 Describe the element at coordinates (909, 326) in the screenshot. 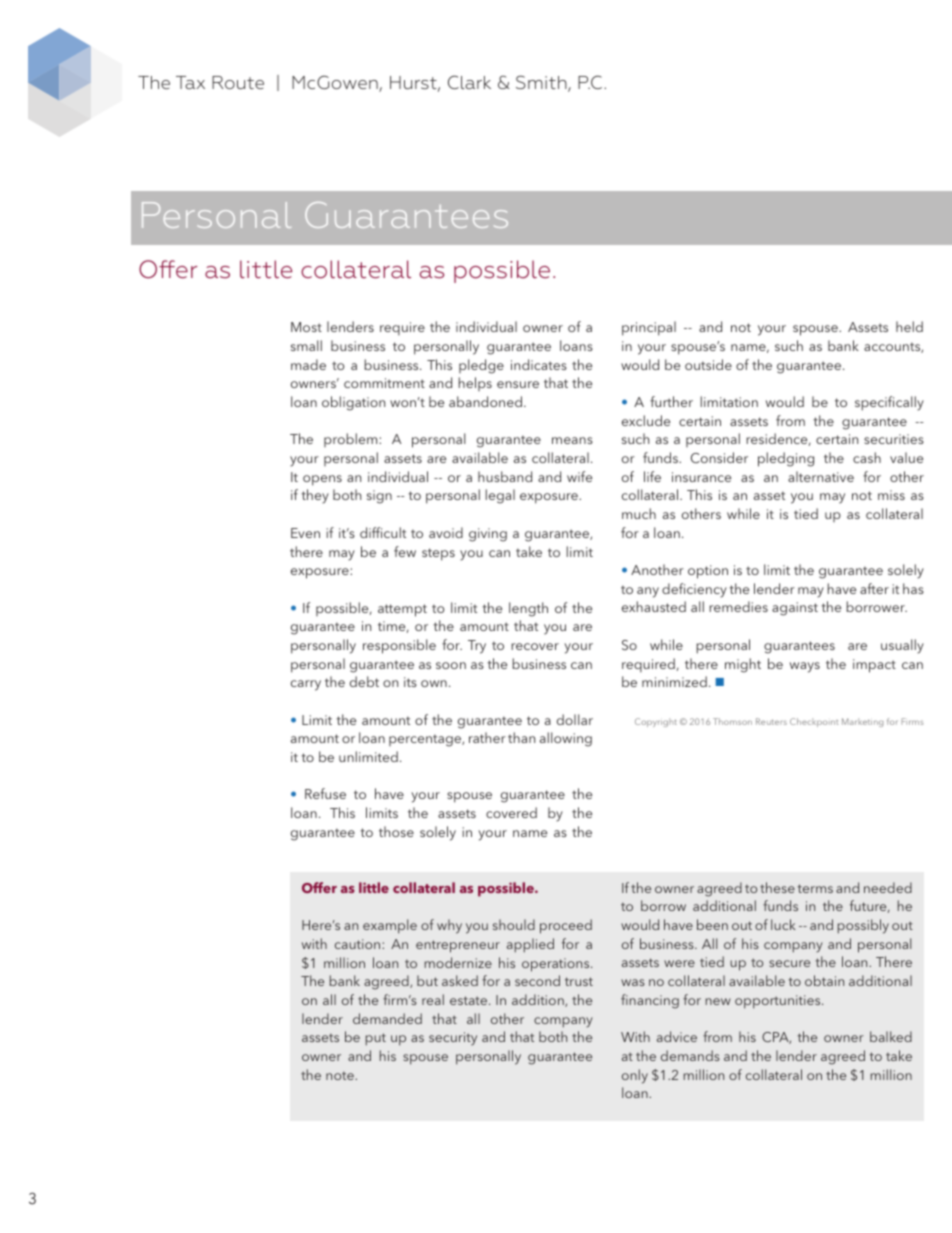

I see `held` at that location.
